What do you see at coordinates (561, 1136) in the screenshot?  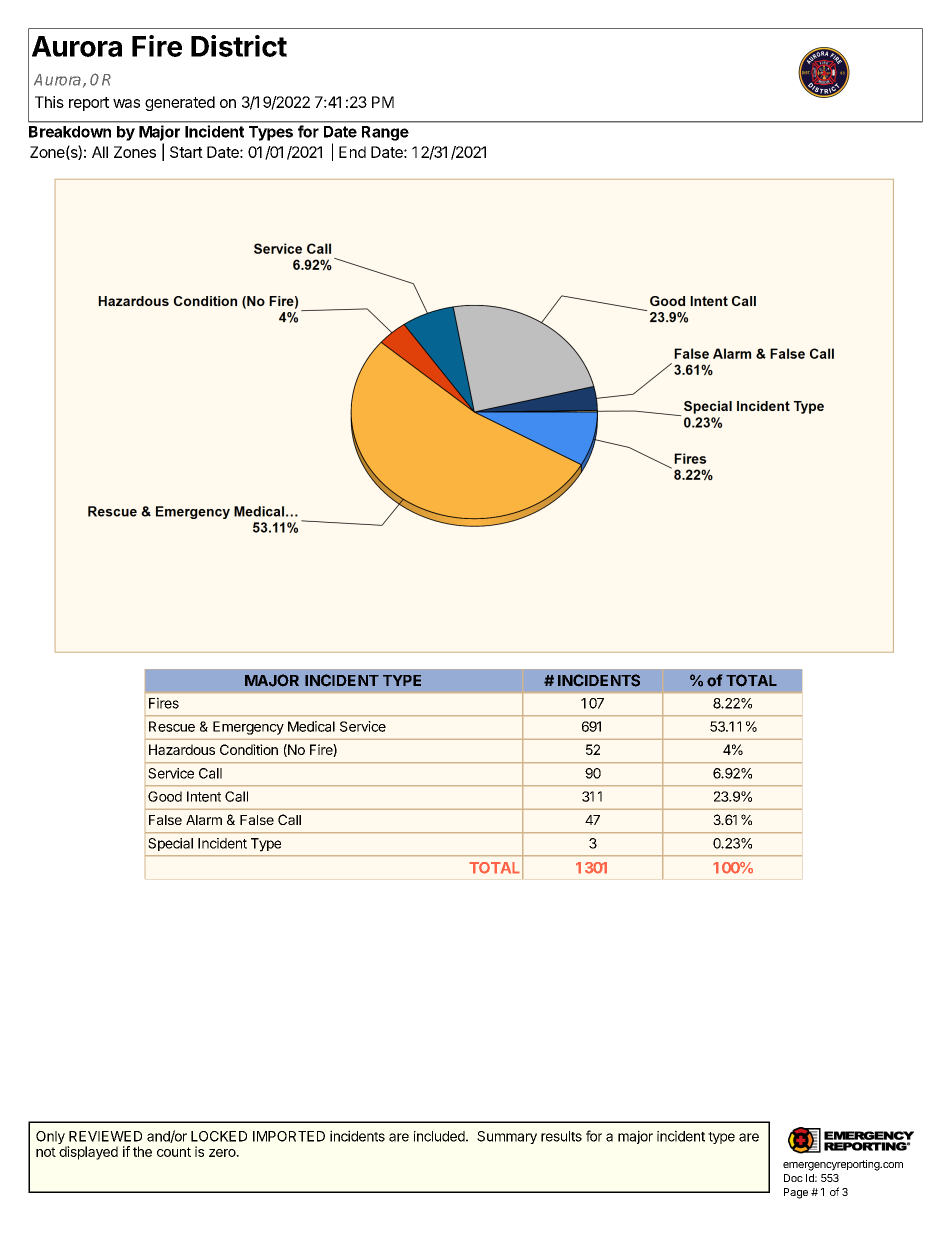 I see `results` at bounding box center [561, 1136].
